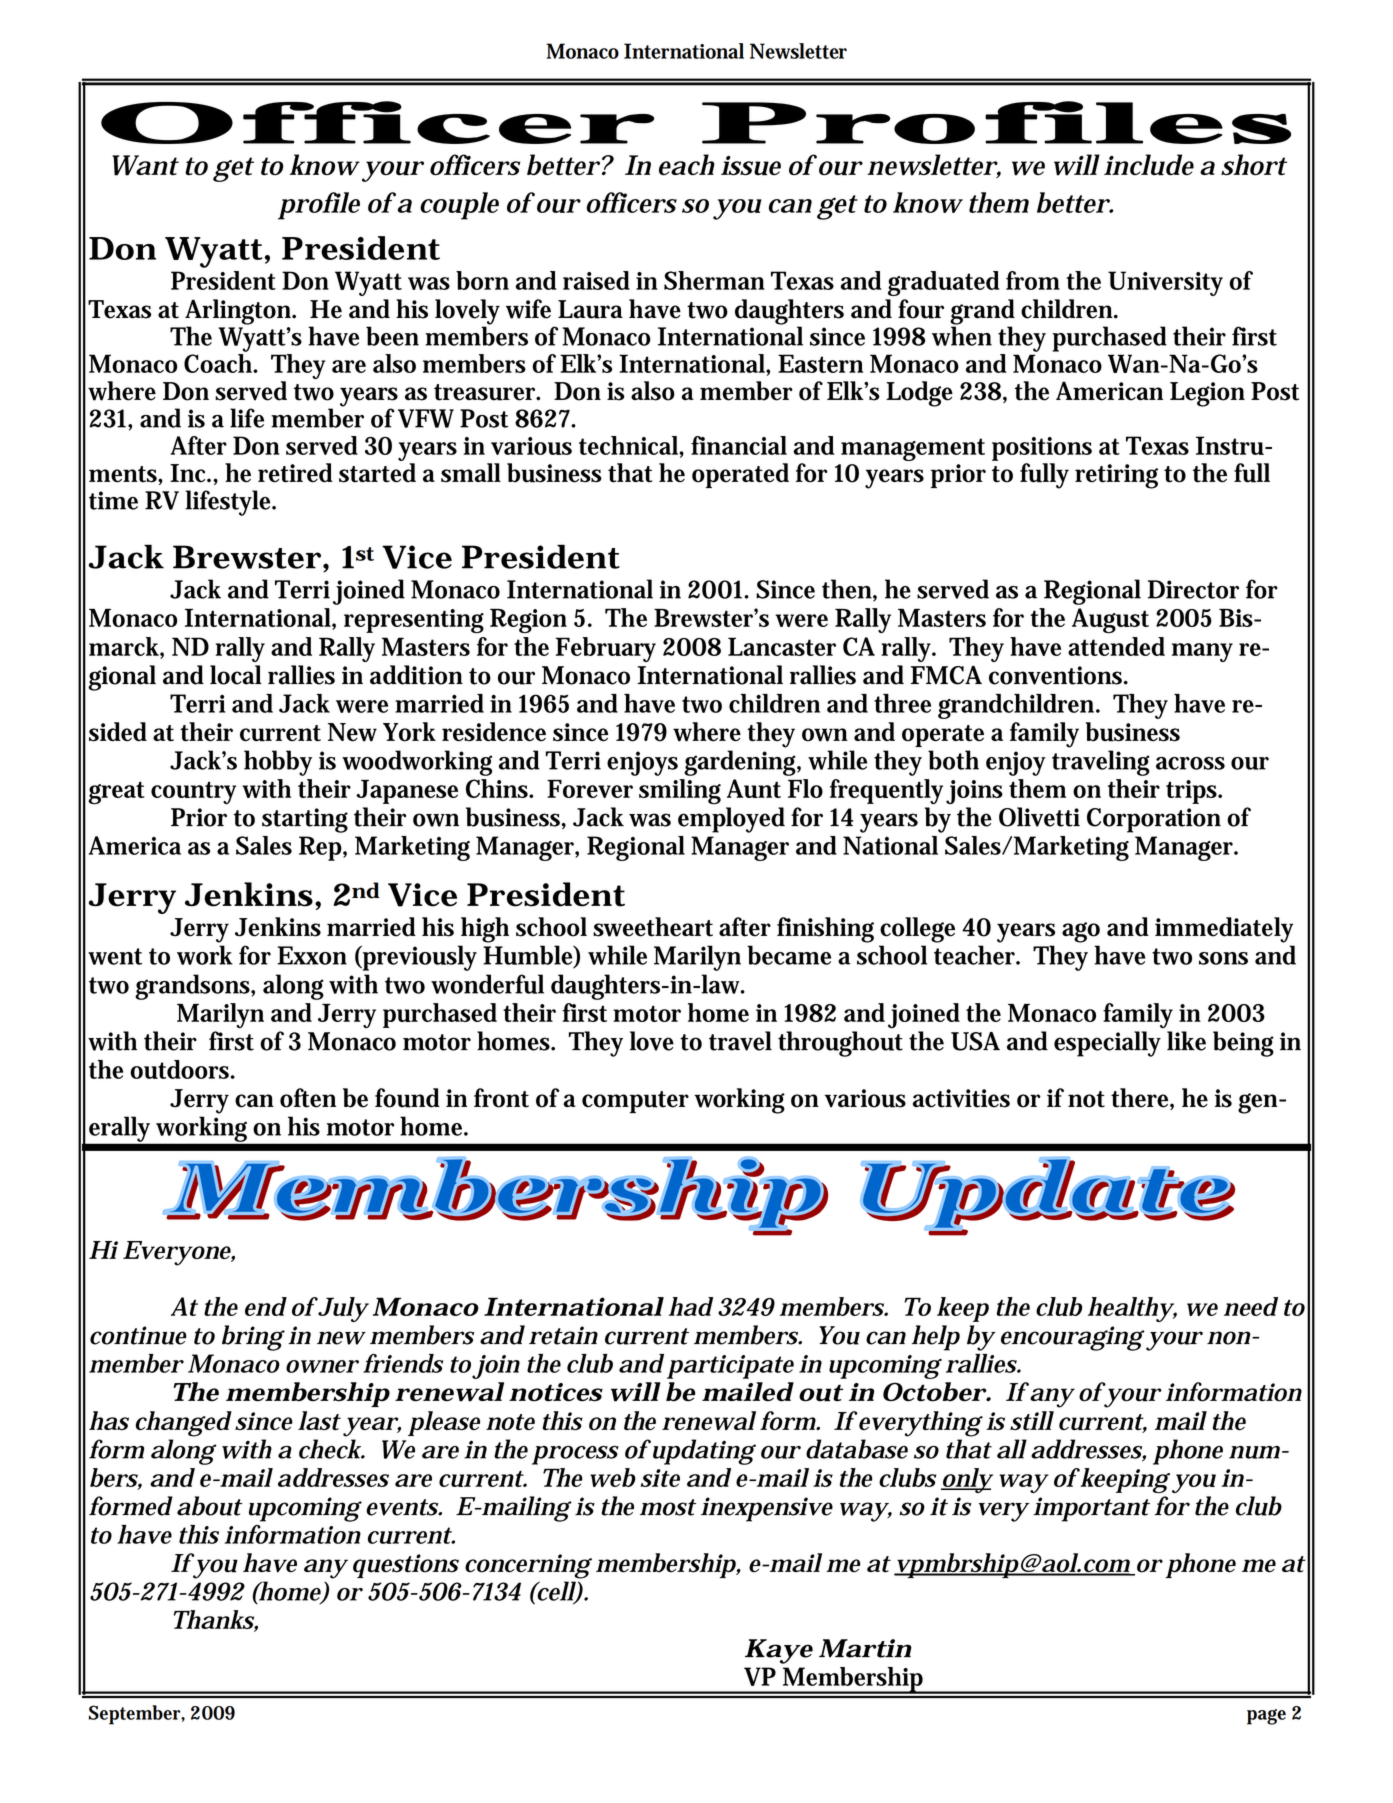  What do you see at coordinates (308, 1098) in the screenshot?
I see `often` at bounding box center [308, 1098].
